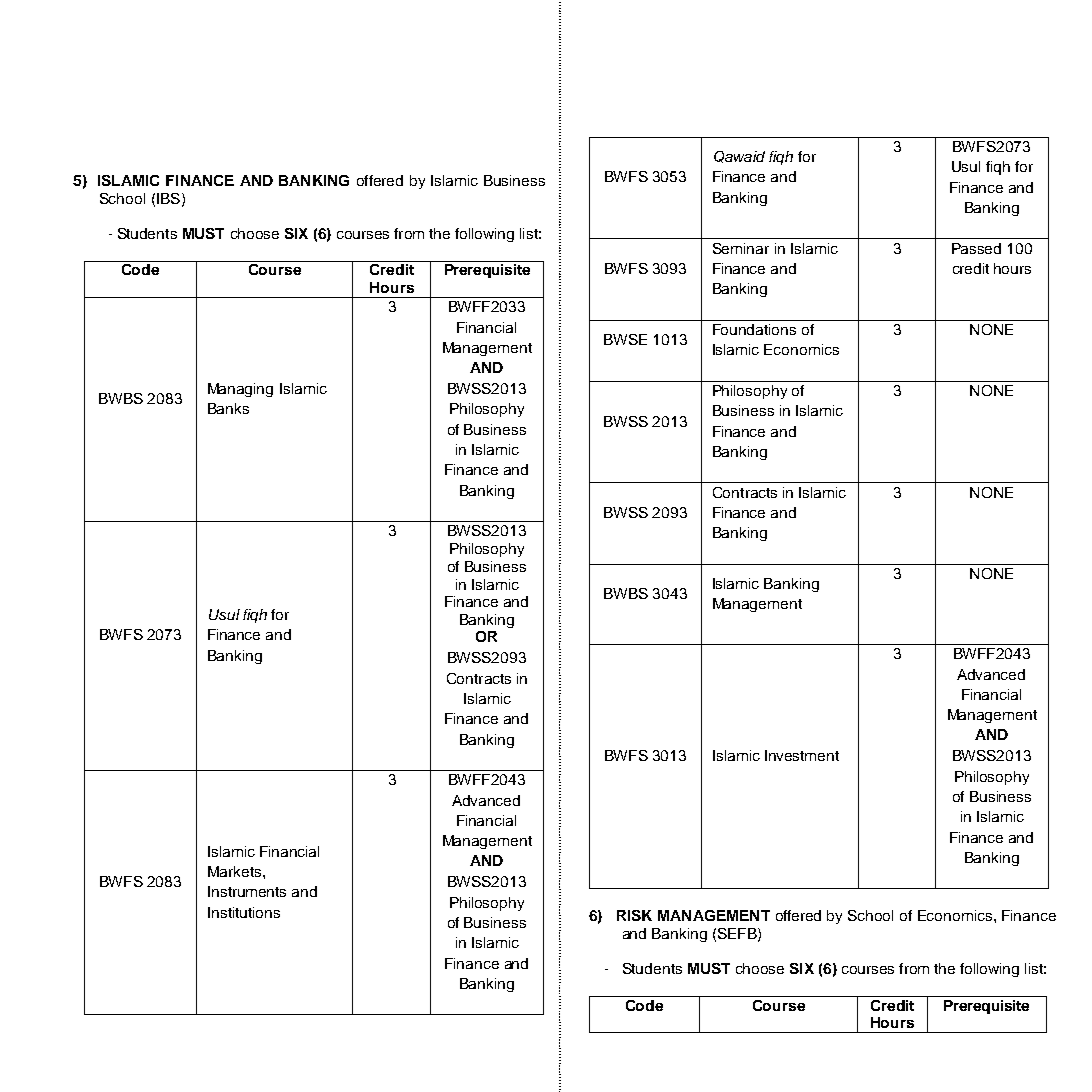 The image size is (1092, 1092). What do you see at coordinates (236, 871) in the image?
I see `Markets` at bounding box center [236, 871].
